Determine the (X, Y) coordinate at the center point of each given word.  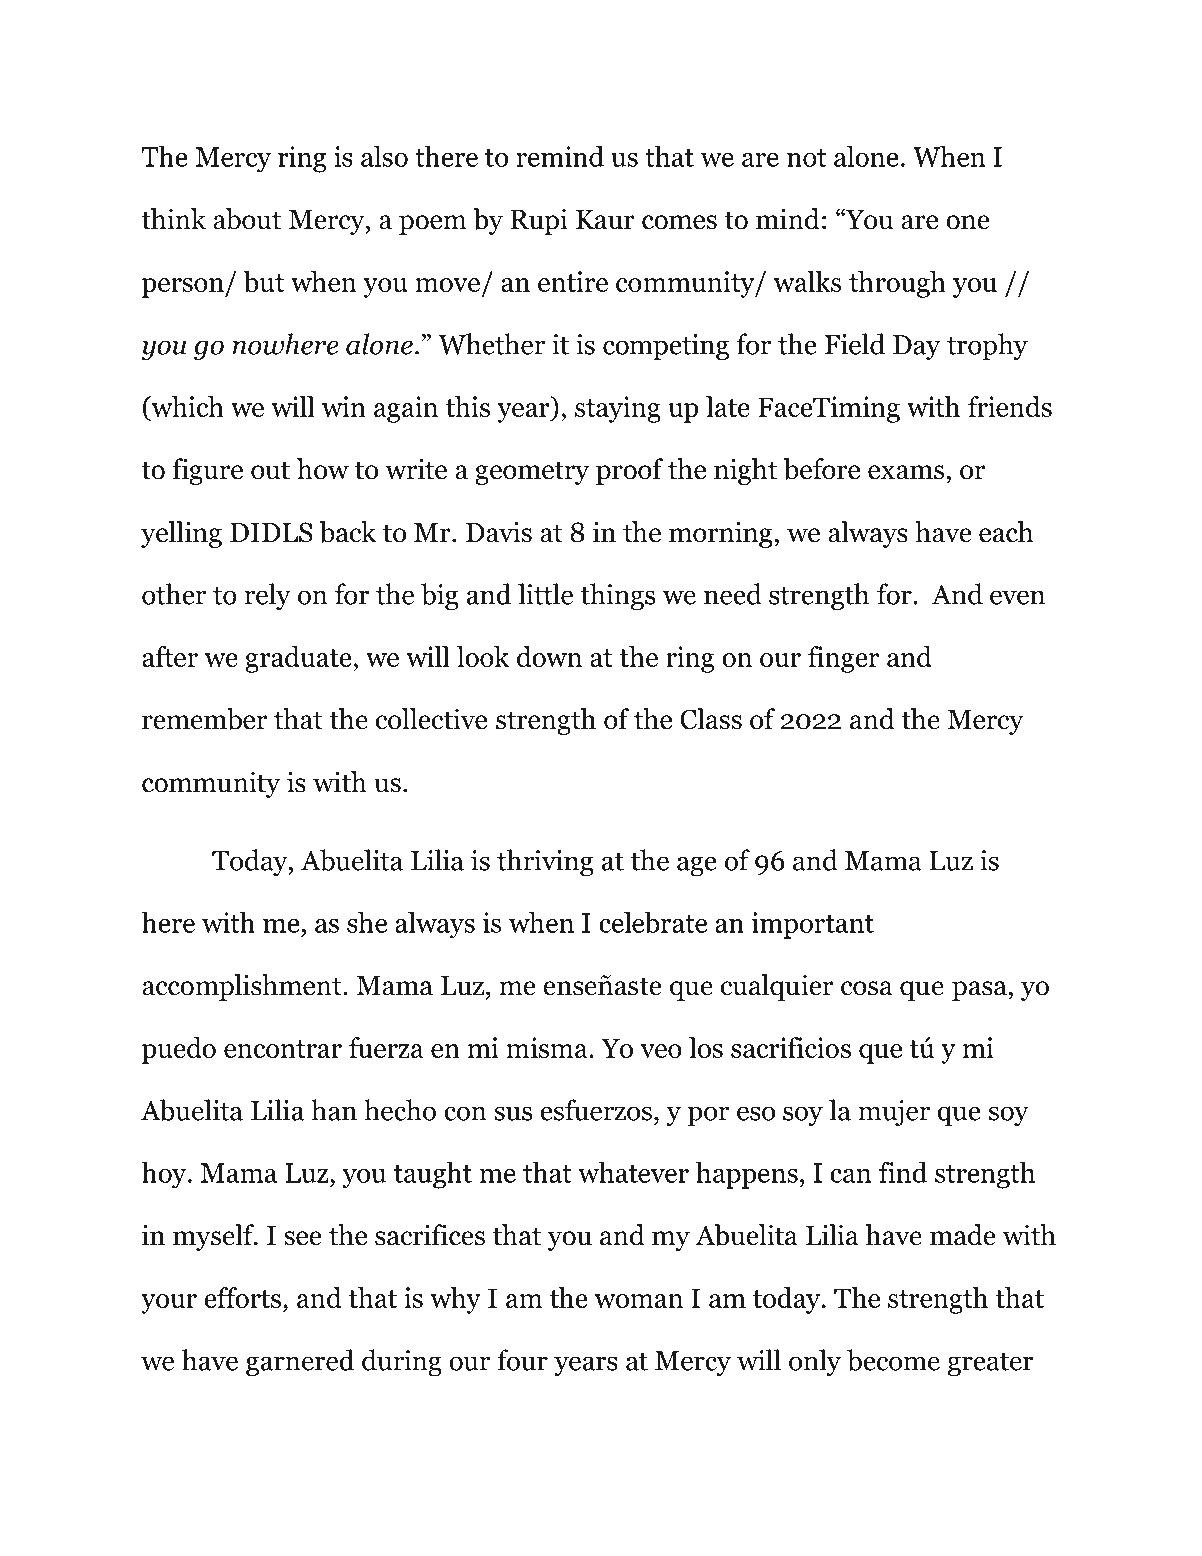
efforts (242, 1297)
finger (843, 659)
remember (204, 719)
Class (711, 719)
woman (639, 1301)
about (247, 219)
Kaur (605, 220)
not (806, 158)
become (893, 1360)
